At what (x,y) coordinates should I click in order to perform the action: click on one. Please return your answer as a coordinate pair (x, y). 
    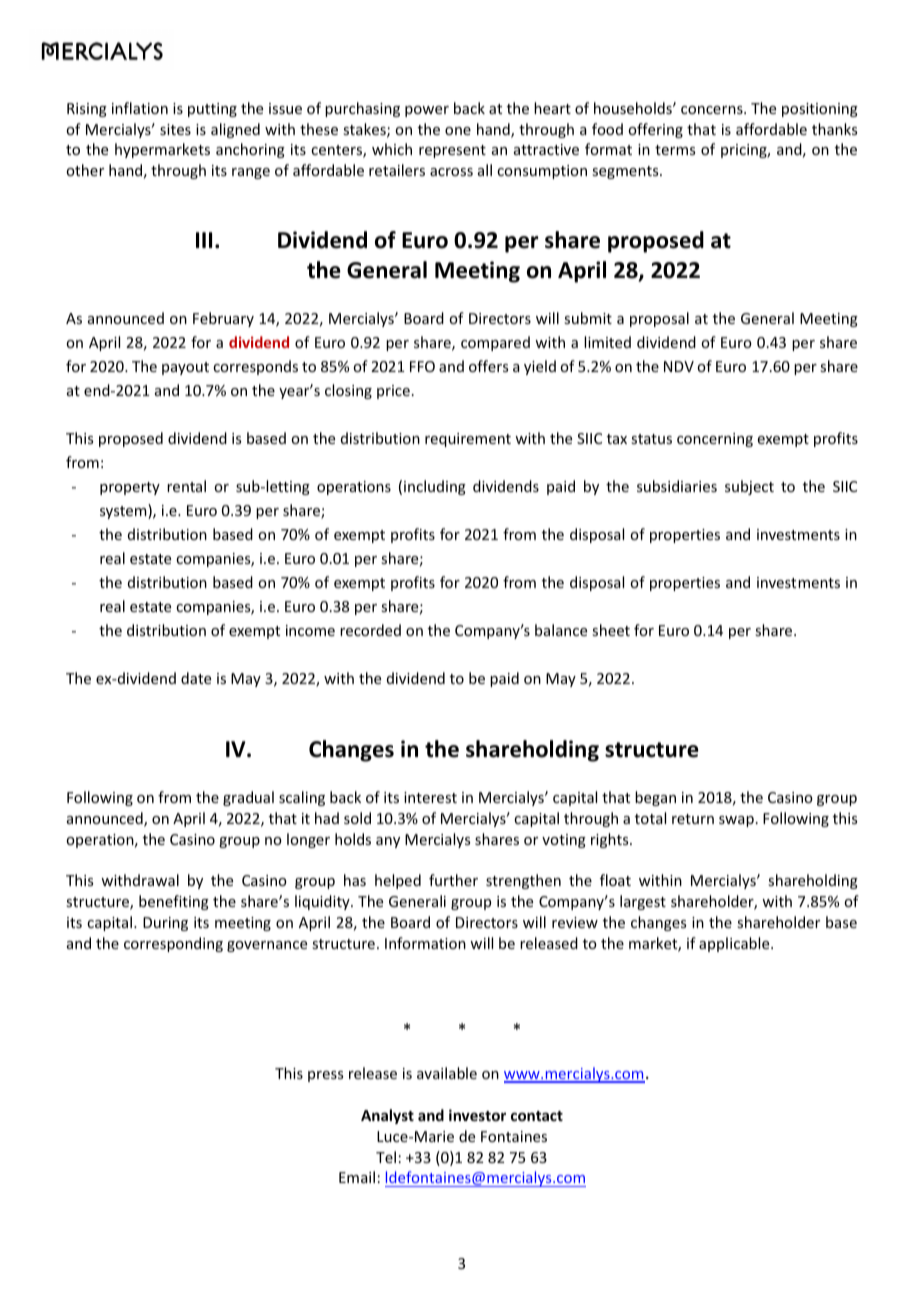
    Looking at the image, I should click on (458, 131).
